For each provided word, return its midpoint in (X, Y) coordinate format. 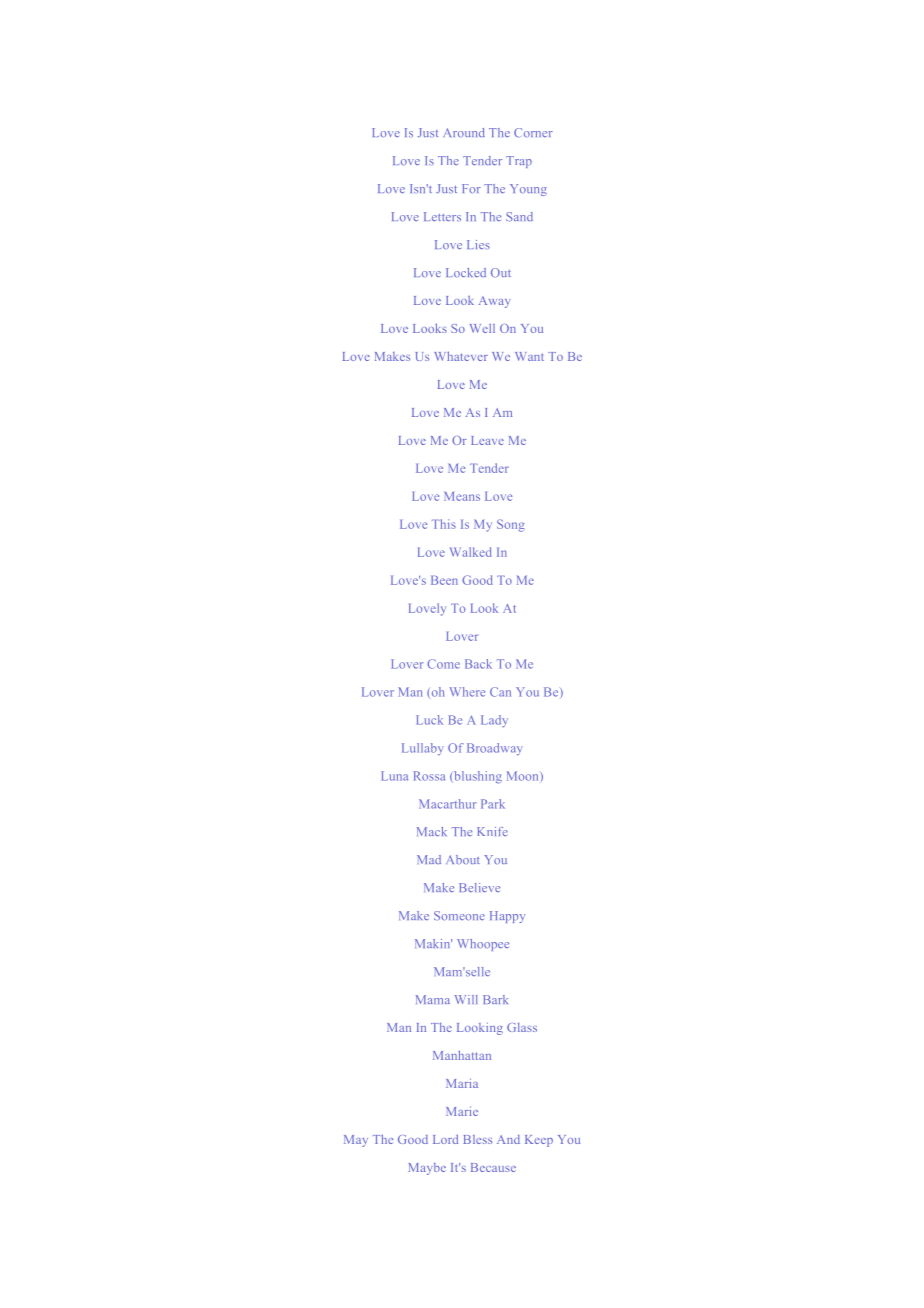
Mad (429, 859)
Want (529, 356)
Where (467, 692)
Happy (507, 917)
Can (500, 692)
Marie (462, 1111)
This (444, 524)
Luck (429, 720)
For (471, 189)
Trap (519, 162)
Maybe (427, 1169)
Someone (459, 916)
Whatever (461, 356)
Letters (442, 216)
